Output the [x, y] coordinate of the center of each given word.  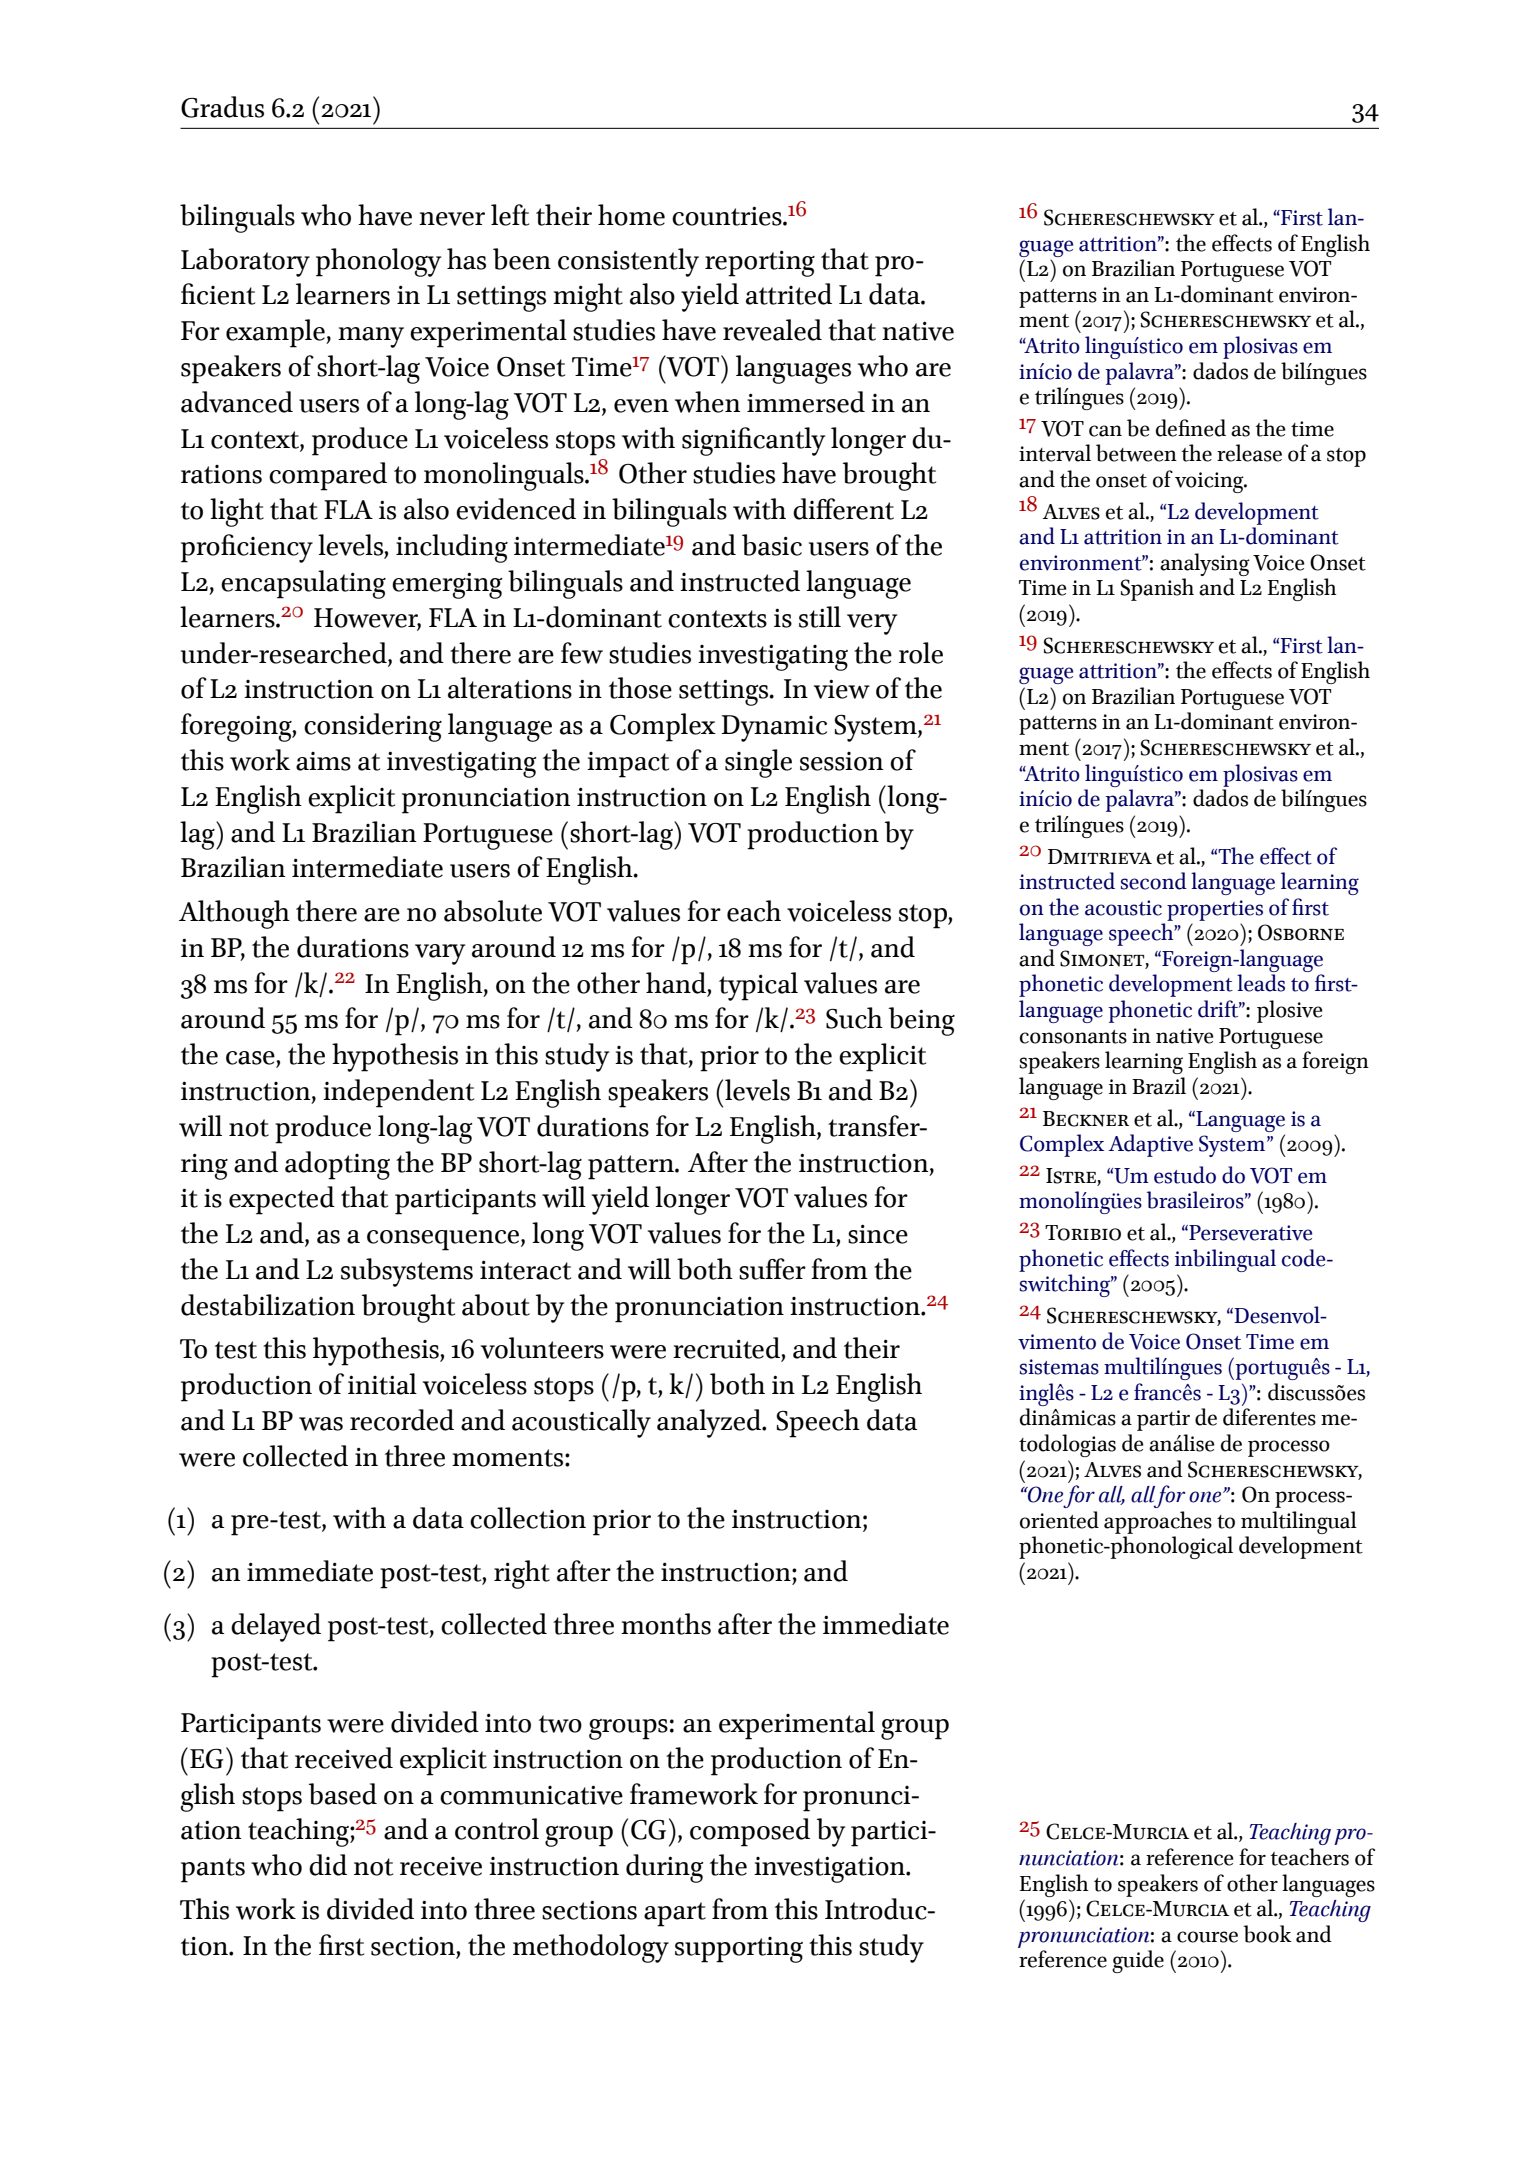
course [1207, 1937]
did [328, 1865]
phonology [378, 262]
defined [1191, 428]
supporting [739, 1950]
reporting [760, 263]
